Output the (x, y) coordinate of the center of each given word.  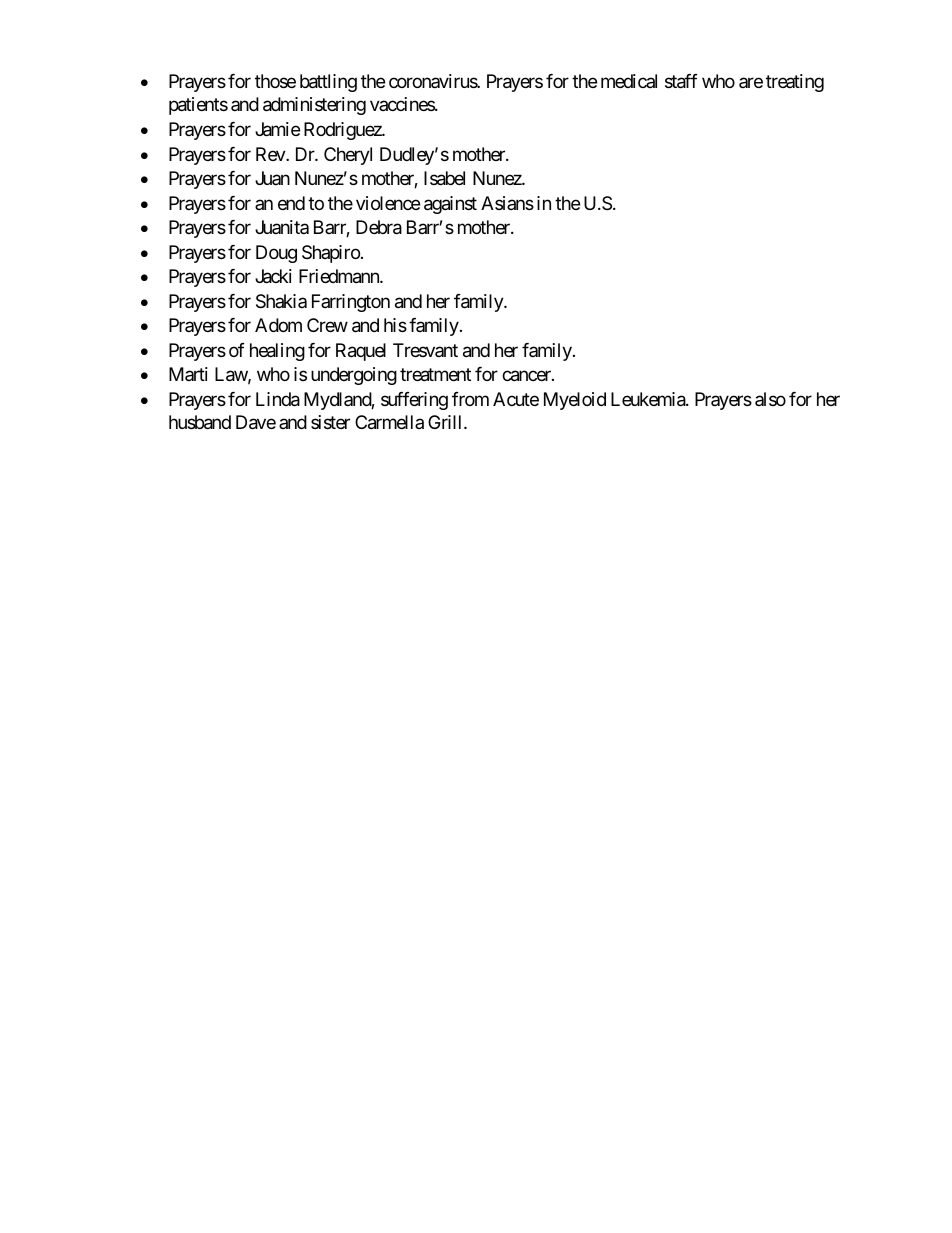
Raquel (361, 352)
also (770, 399)
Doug (276, 254)
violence (388, 203)
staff (681, 81)
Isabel (444, 178)
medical (629, 81)
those (275, 81)
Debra (379, 227)
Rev (271, 154)
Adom (278, 325)
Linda (278, 399)
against (450, 205)
